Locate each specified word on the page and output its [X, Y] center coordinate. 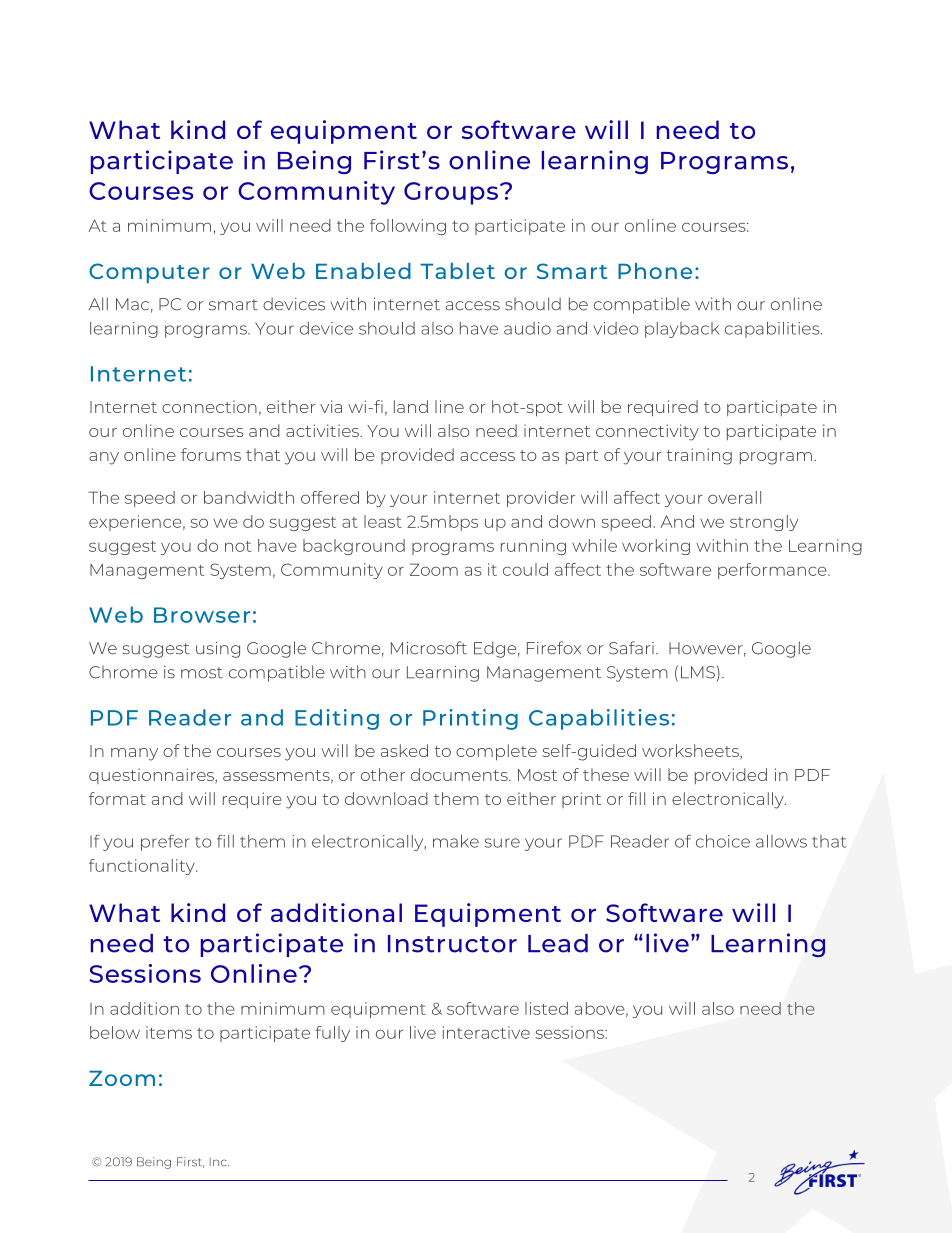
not [238, 546]
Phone [655, 271]
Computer [149, 273]
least [383, 521]
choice [723, 841]
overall [734, 497]
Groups [451, 193]
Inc [219, 1162]
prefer [165, 842]
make [456, 841]
